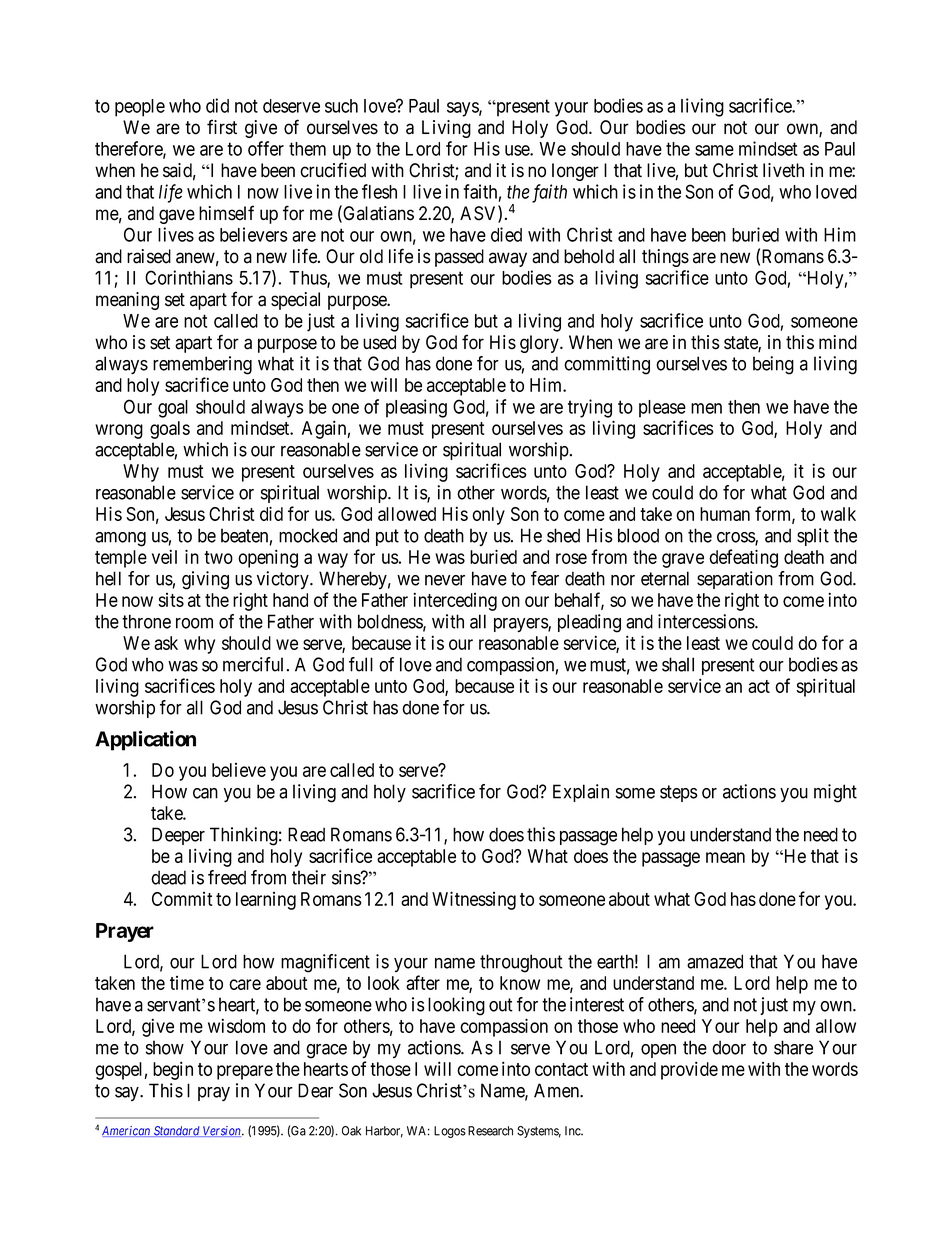 This screenshot has width=952, height=1233. What do you see at coordinates (177, 1131) in the screenshot?
I see `Standard` at bounding box center [177, 1131].
